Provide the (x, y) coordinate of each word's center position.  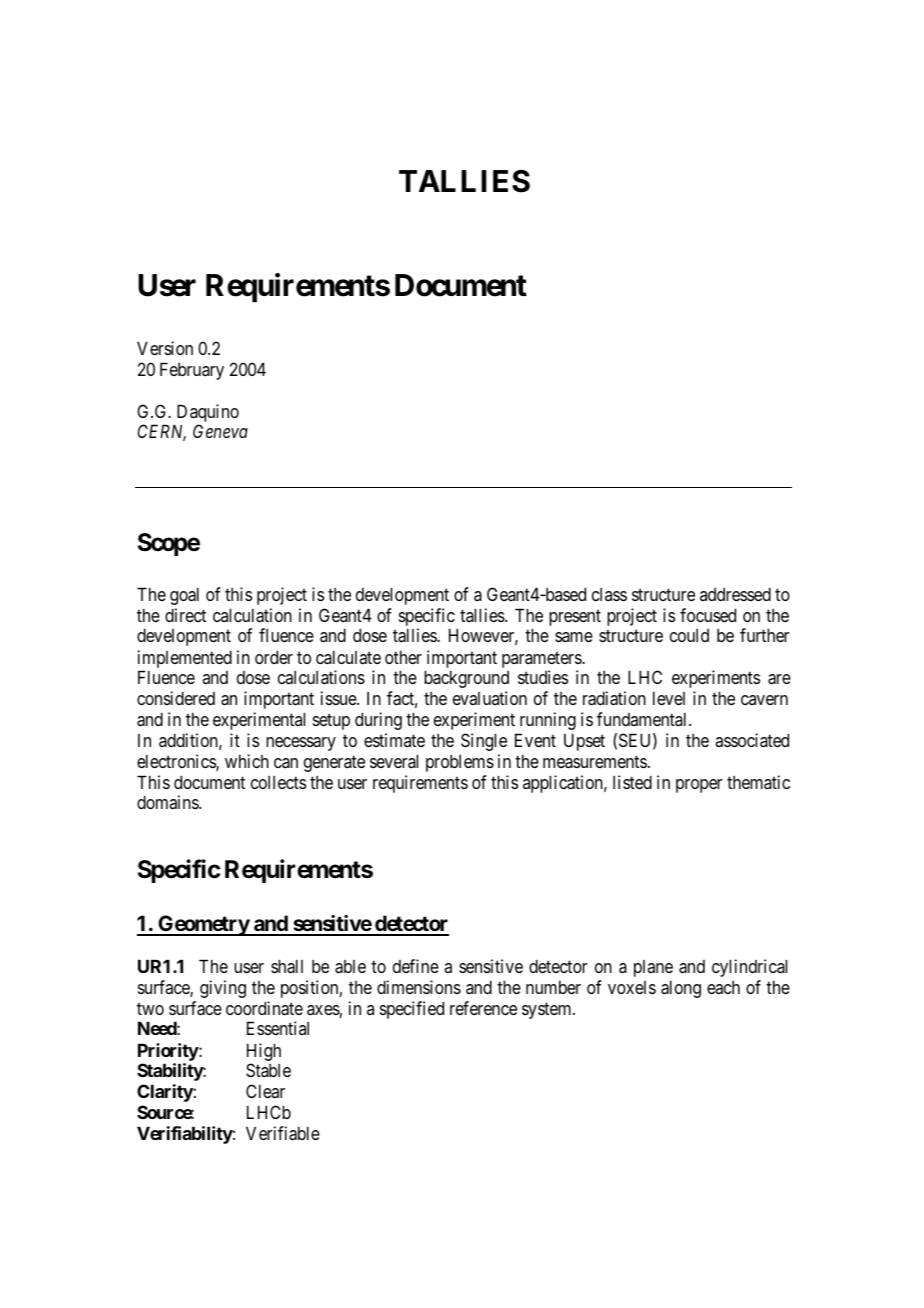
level (669, 698)
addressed (735, 594)
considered (176, 698)
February (192, 371)
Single (484, 742)
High (264, 1052)
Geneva (220, 431)
